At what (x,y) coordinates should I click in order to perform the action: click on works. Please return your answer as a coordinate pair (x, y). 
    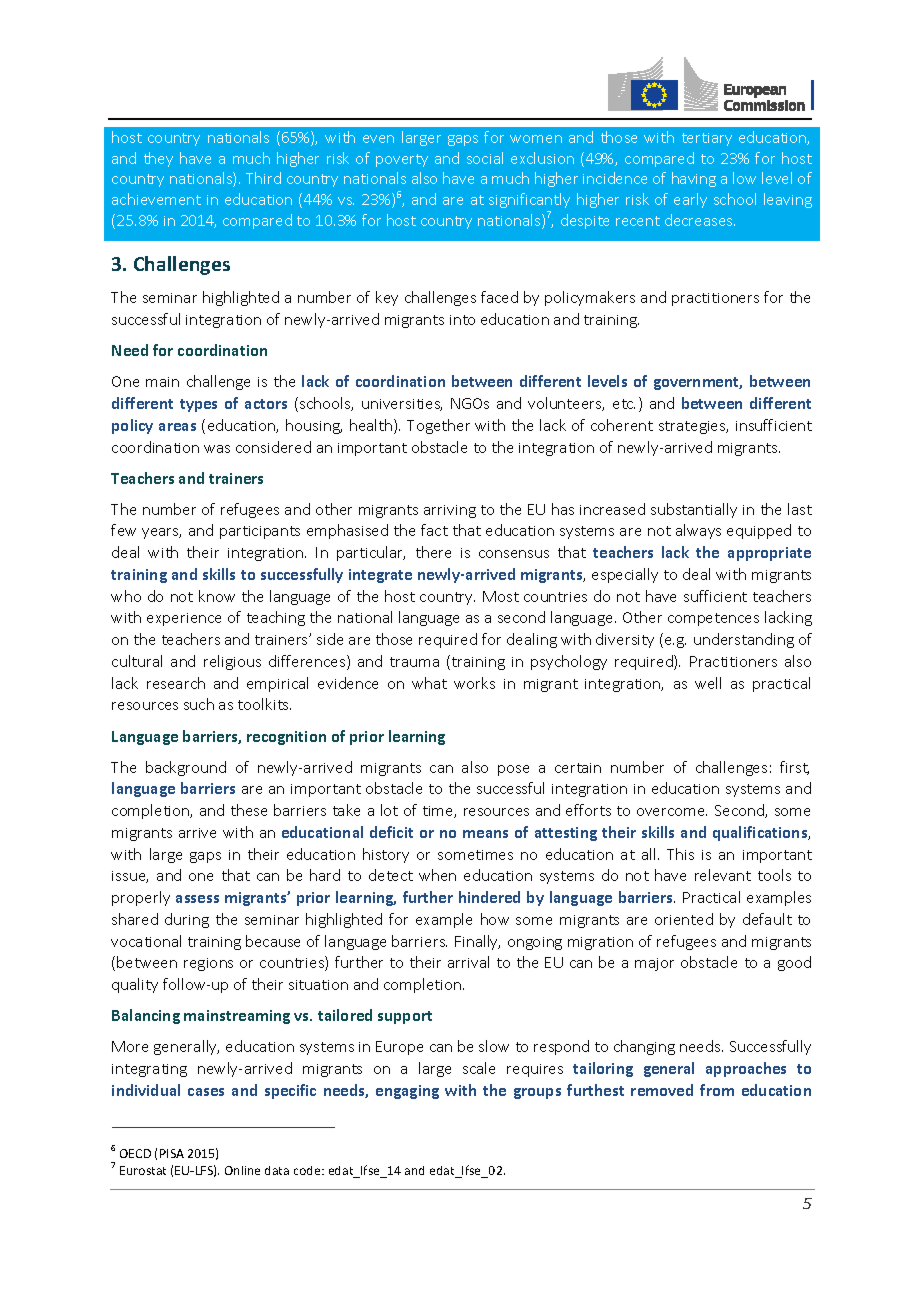
    Looking at the image, I should click on (474, 683).
